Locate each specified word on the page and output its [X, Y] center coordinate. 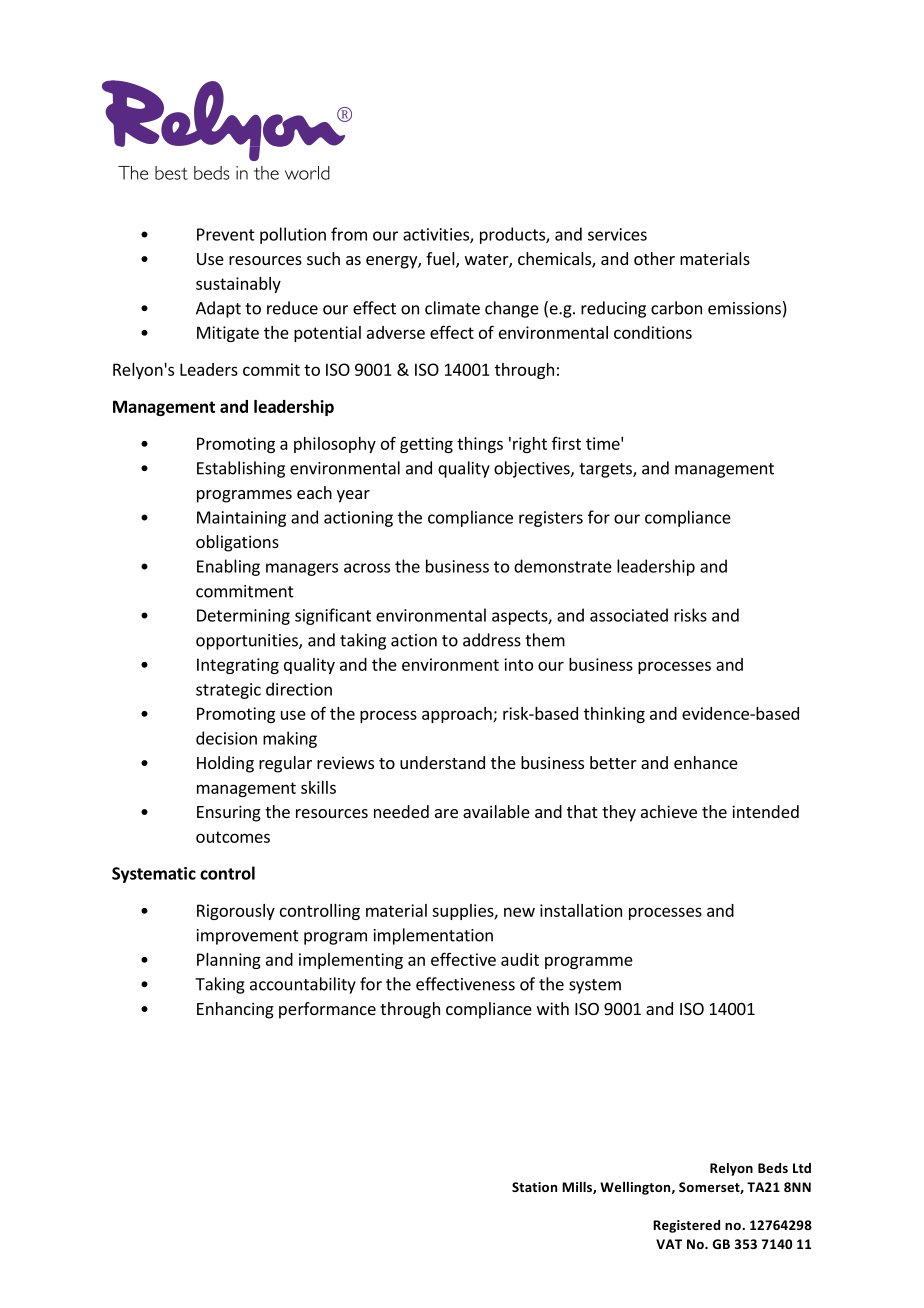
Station [534, 1187]
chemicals [555, 260]
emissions [744, 308]
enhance [706, 762]
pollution [293, 235]
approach [458, 715]
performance [327, 1010]
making [290, 739]
